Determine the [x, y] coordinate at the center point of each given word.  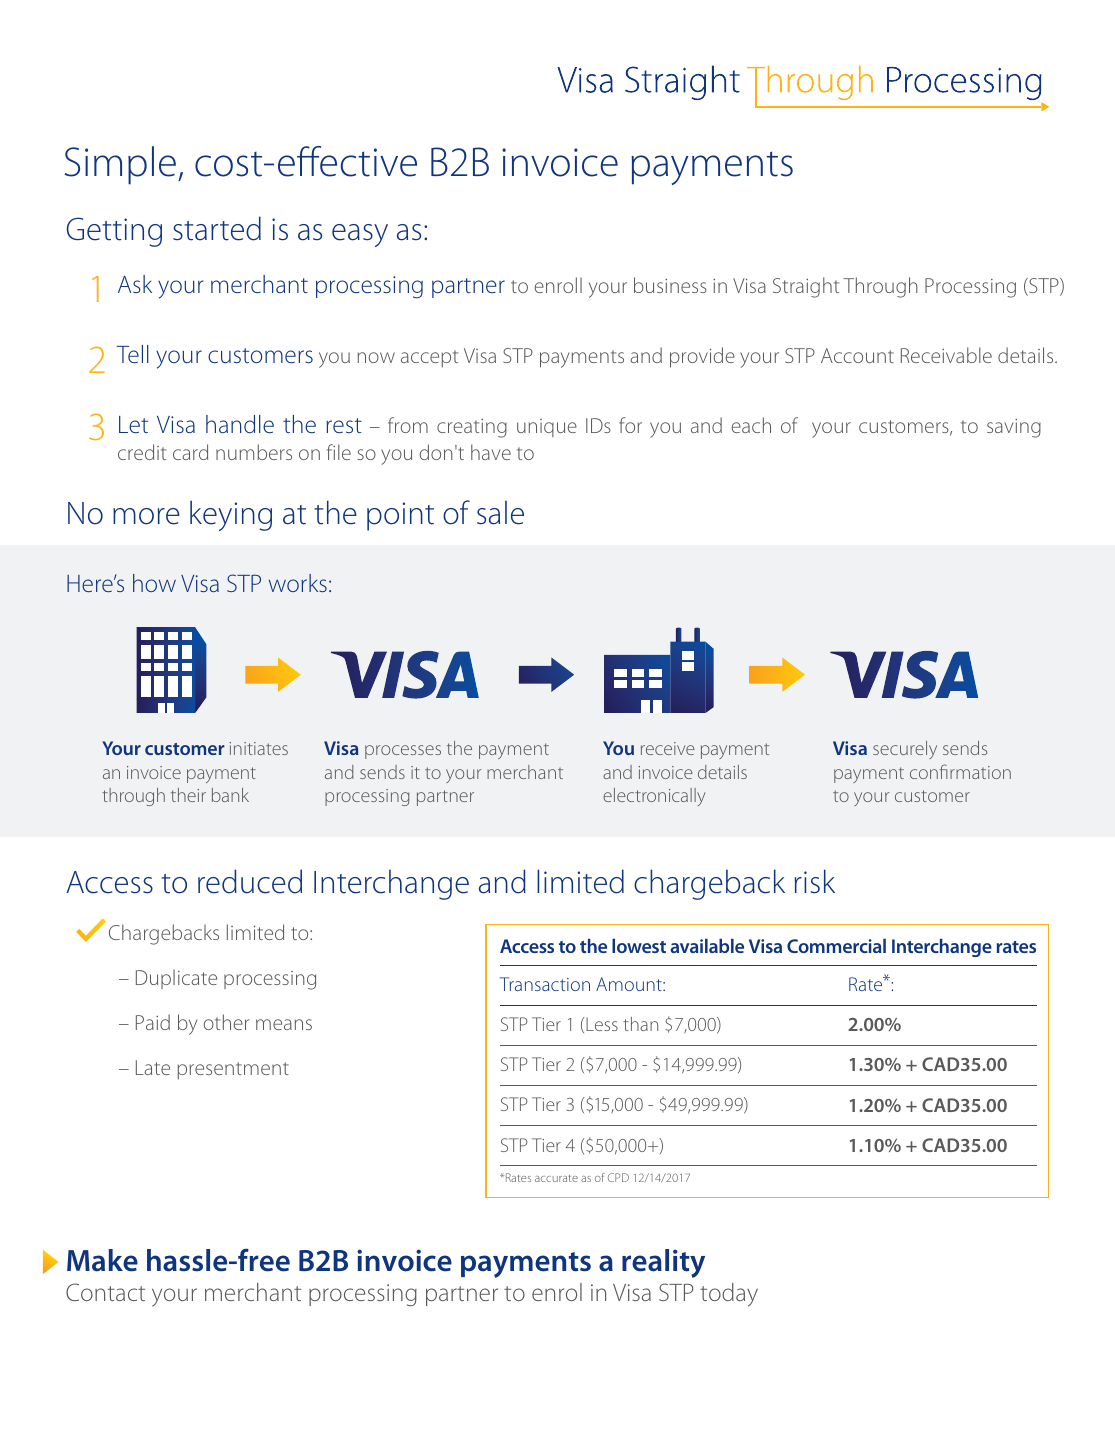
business [670, 285]
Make [102, 1260]
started [217, 228]
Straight [806, 287]
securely [905, 750]
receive [668, 748]
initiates [258, 748]
